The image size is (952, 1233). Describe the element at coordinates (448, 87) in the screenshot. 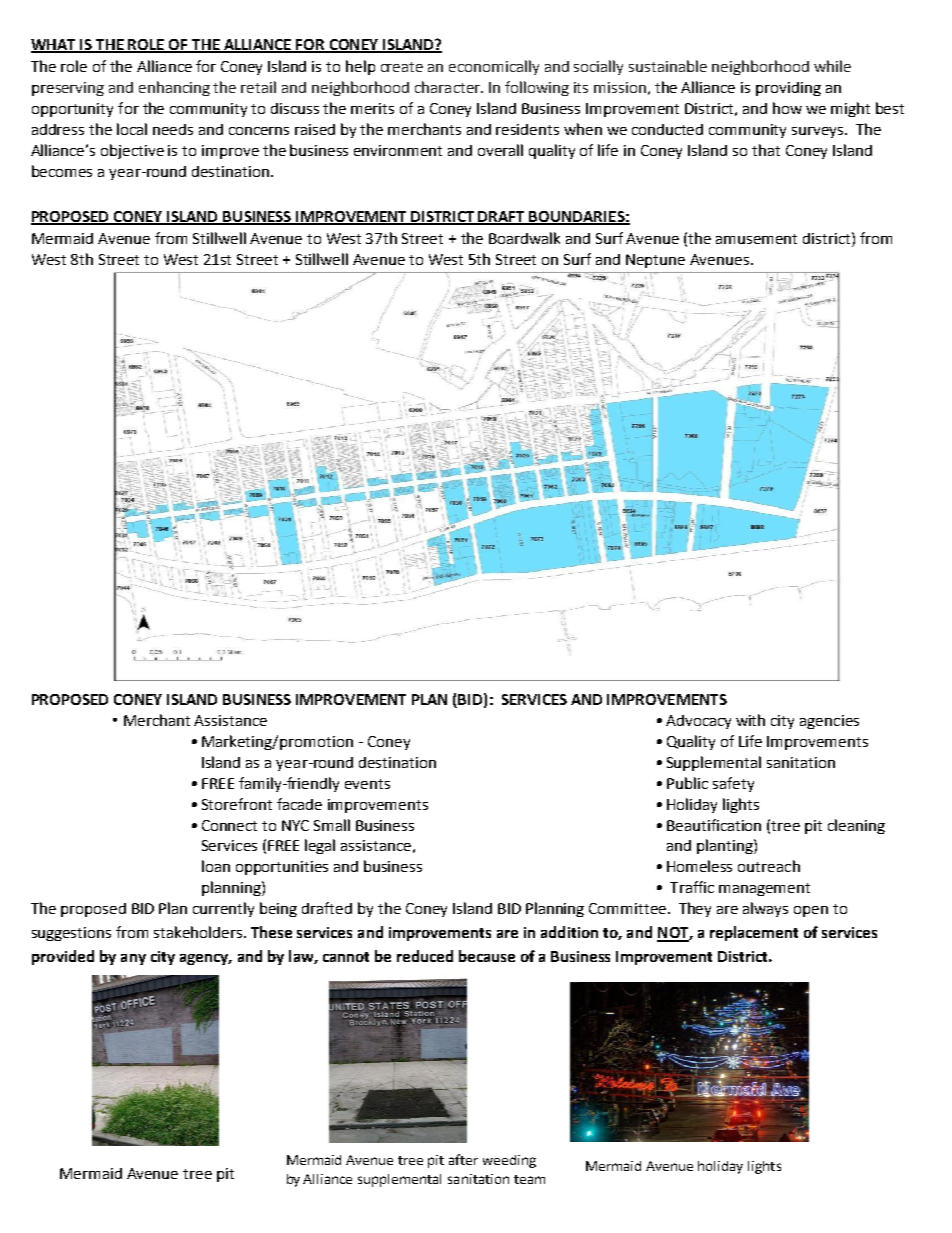

I see `character` at that location.
